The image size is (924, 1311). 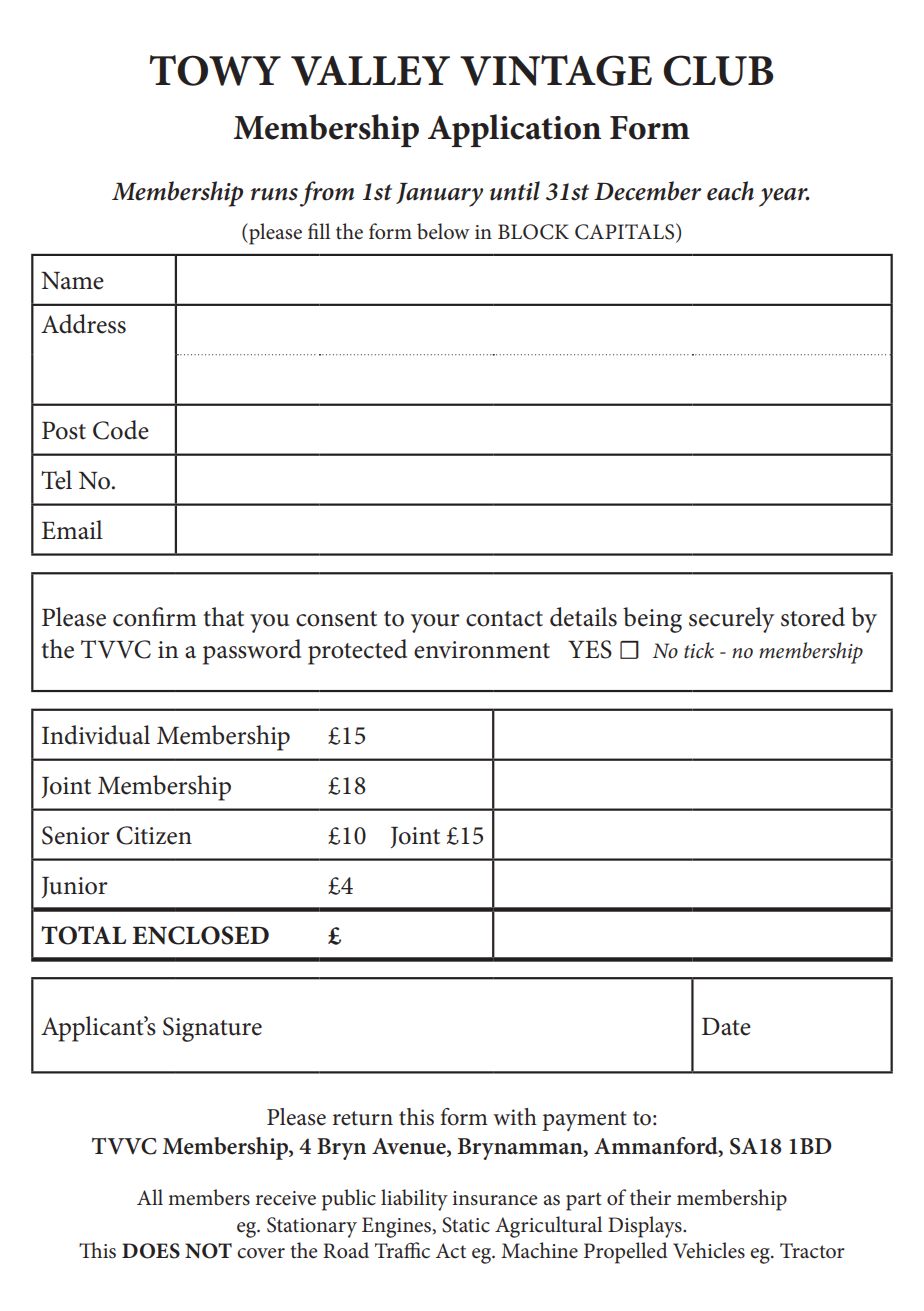 What do you see at coordinates (718, 70) in the image?
I see `CLUB` at bounding box center [718, 70].
